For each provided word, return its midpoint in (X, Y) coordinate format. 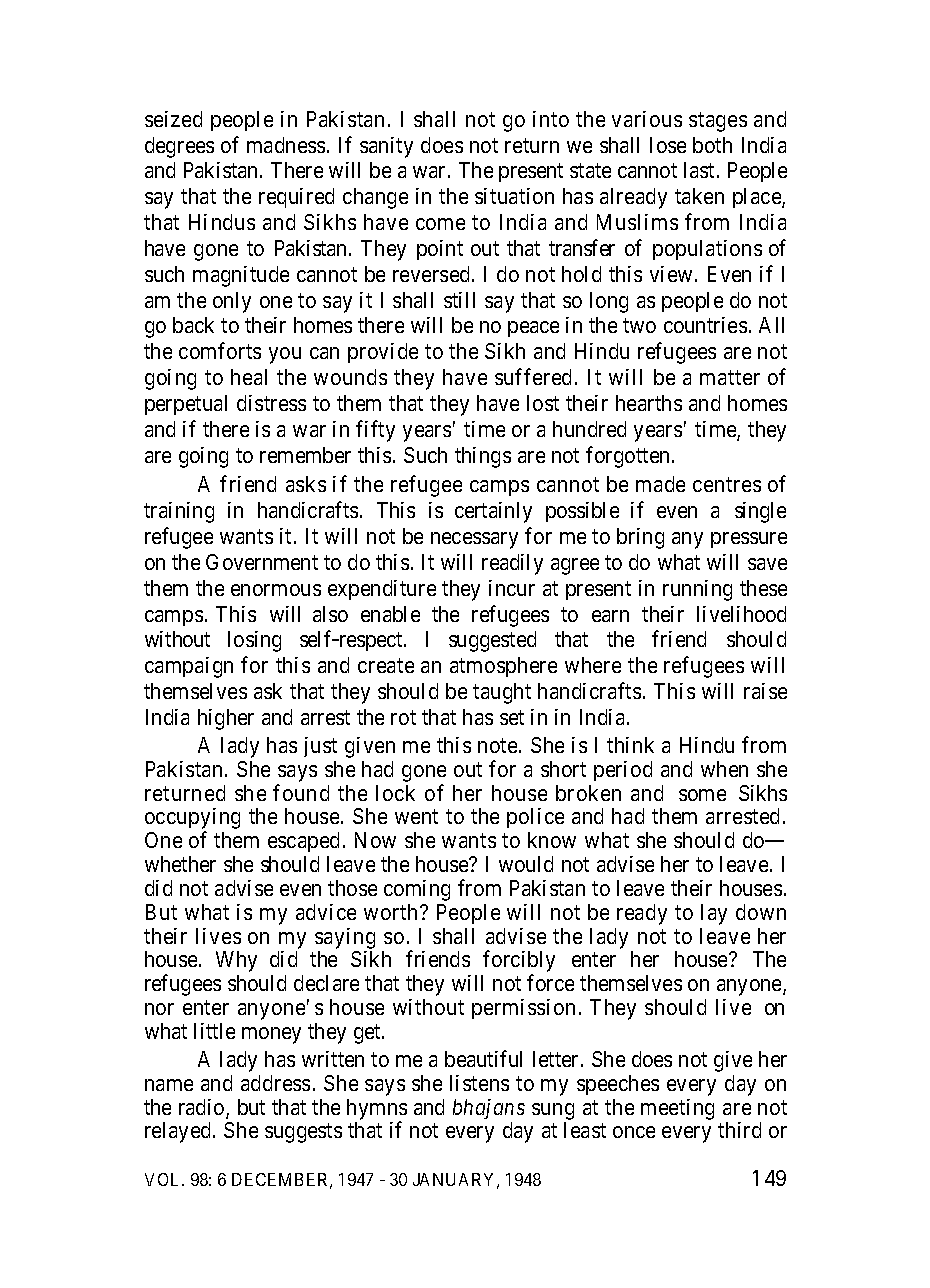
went (416, 817)
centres (727, 485)
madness (286, 145)
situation (514, 196)
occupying (192, 820)
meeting (677, 1109)
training (179, 512)
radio (203, 1108)
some (702, 795)
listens (479, 1083)
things (483, 457)
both (712, 145)
